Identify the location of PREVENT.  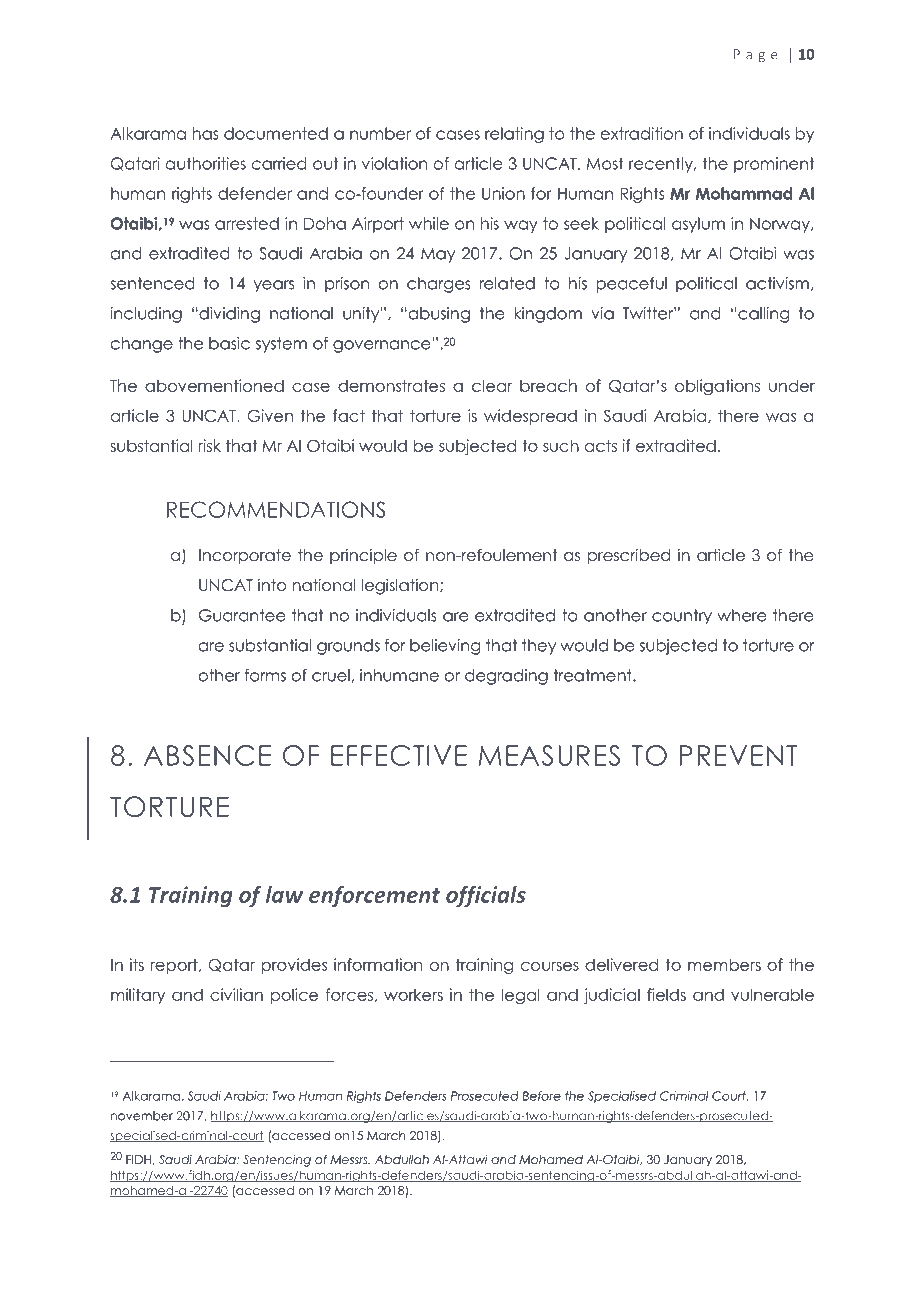
(739, 755).
